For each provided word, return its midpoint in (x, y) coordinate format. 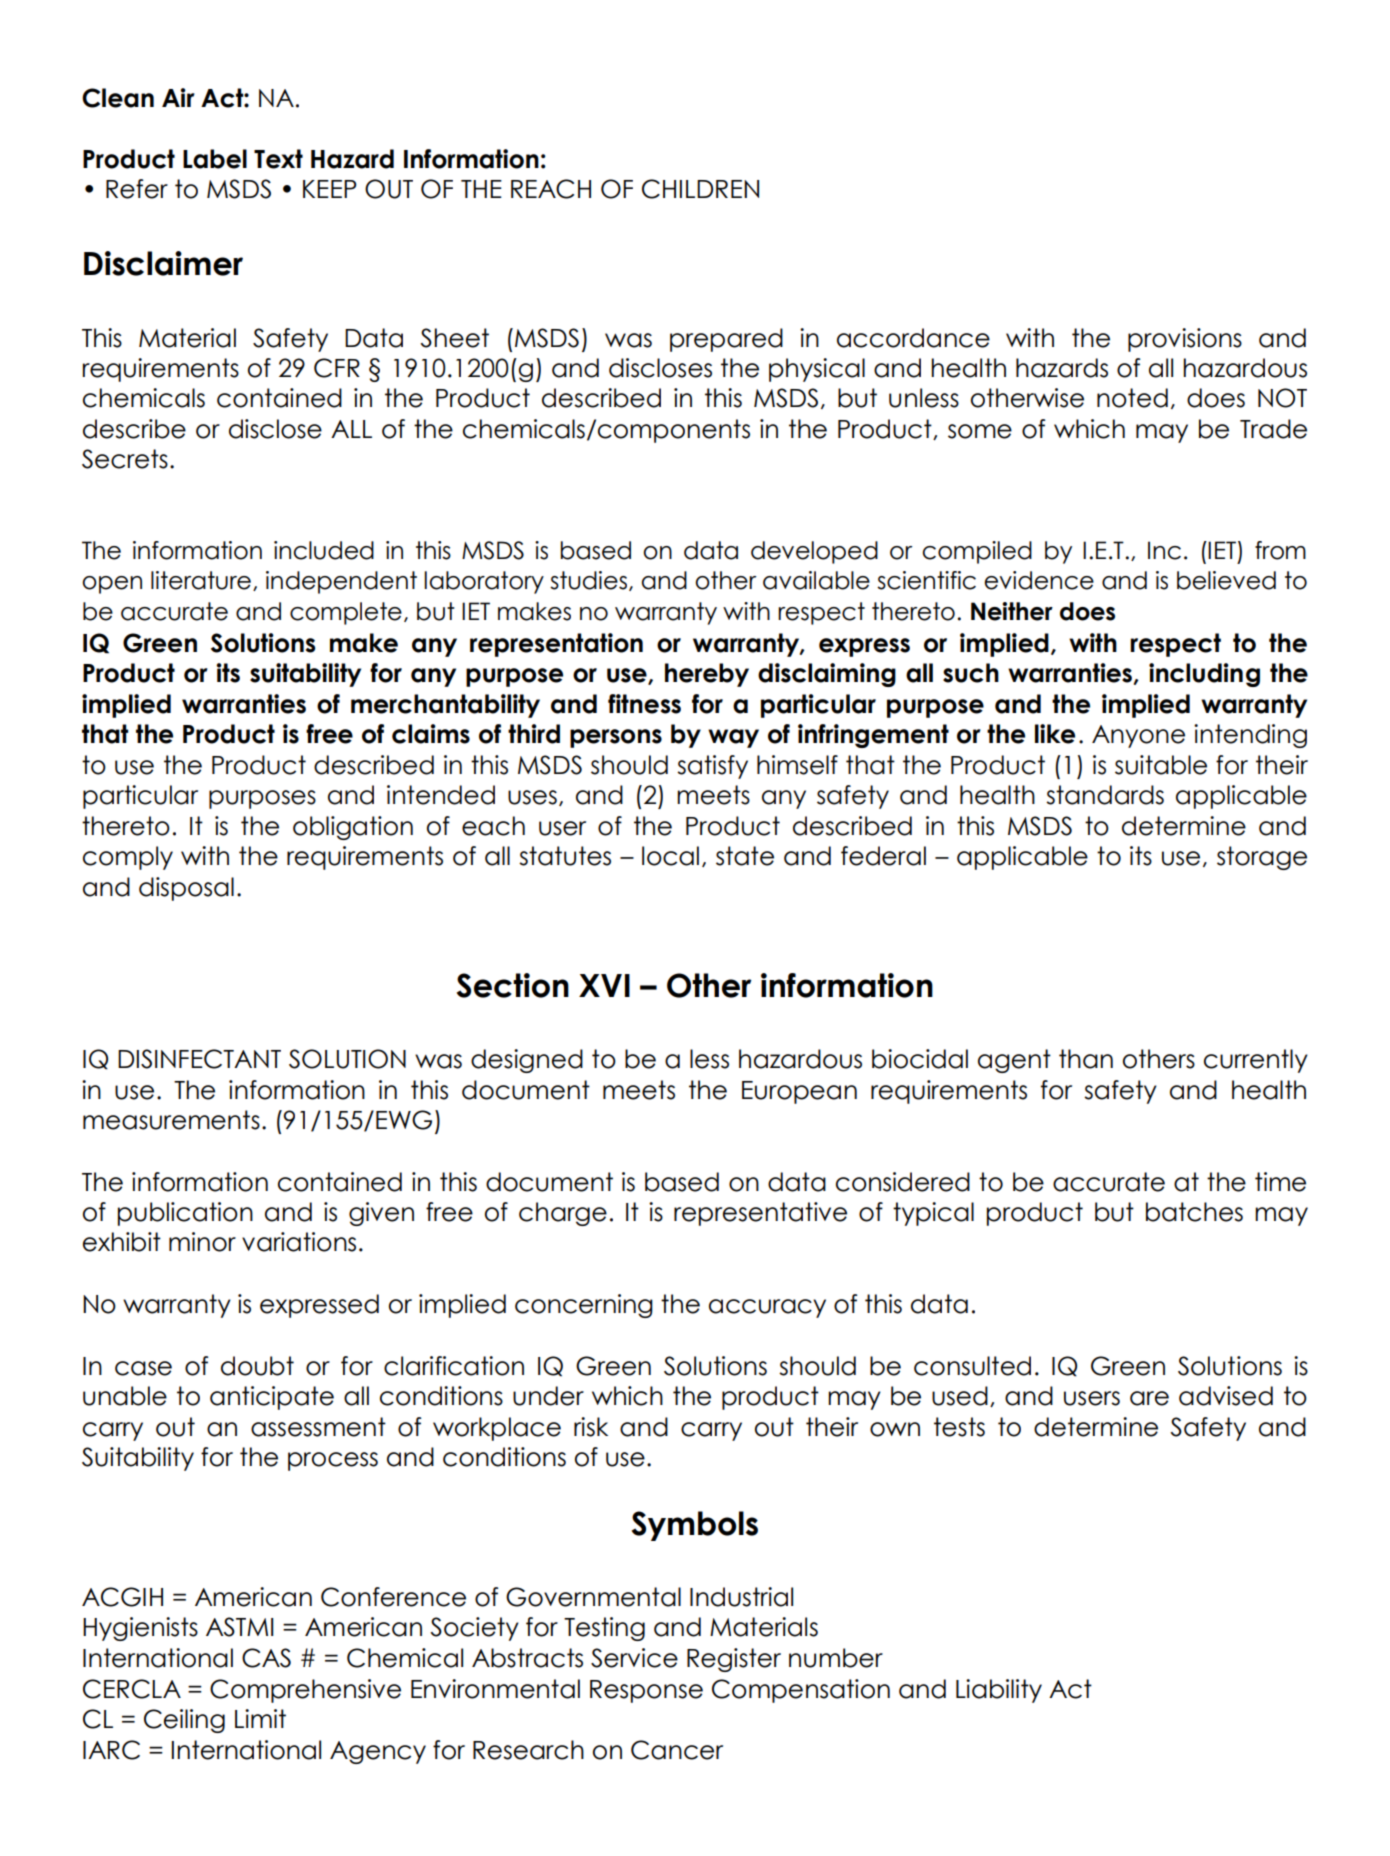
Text (278, 159)
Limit (260, 1718)
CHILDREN (700, 189)
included (324, 550)
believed (1226, 580)
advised (1226, 1396)
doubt (257, 1366)
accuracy (767, 1308)
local (670, 856)
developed (814, 552)
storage (1262, 858)
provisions (1185, 340)
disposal (186, 889)
